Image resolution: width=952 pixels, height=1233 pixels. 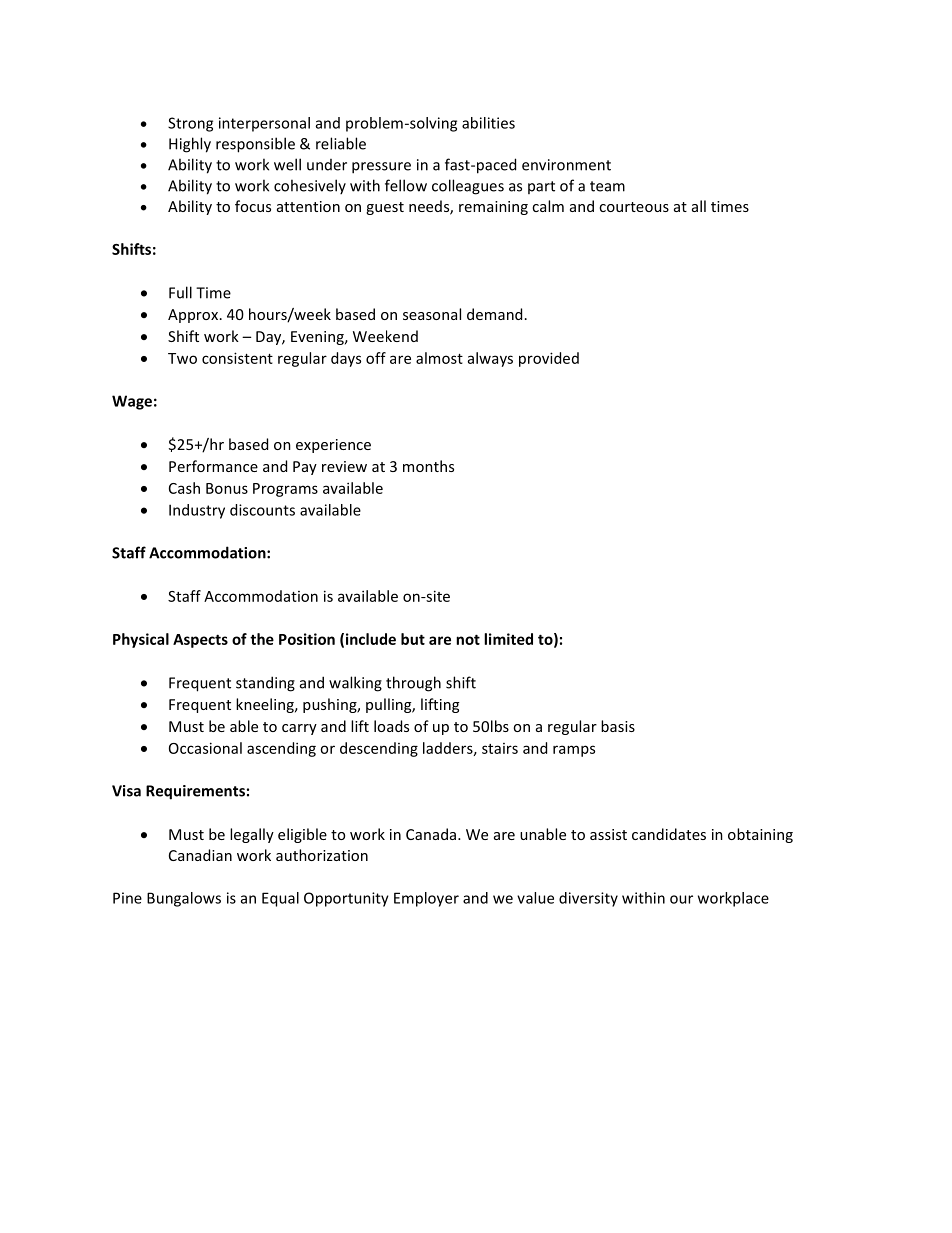 I want to click on basis, so click(x=618, y=726).
